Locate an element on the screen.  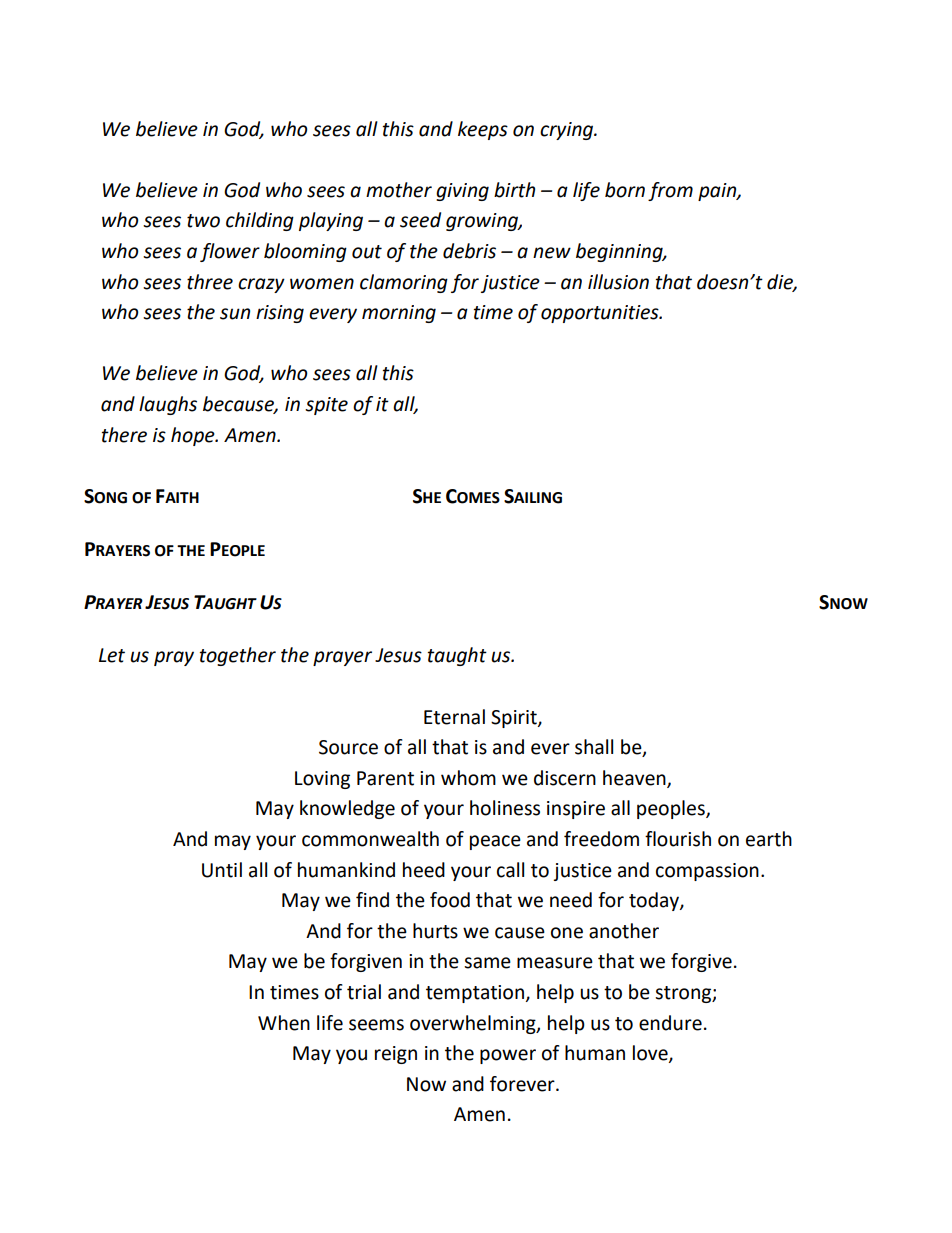
giving is located at coordinates (462, 192).
